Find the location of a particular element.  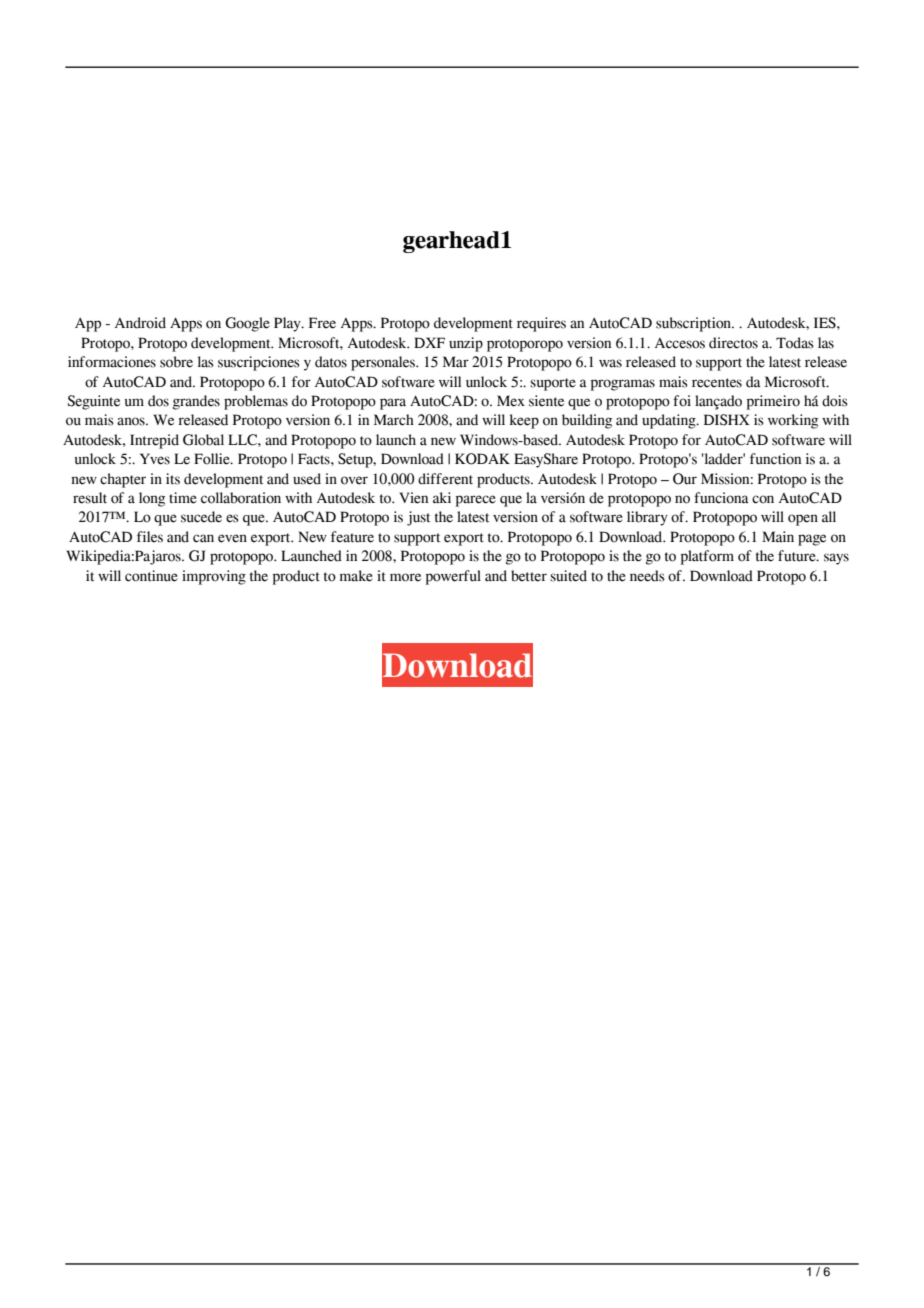

unzip is located at coordinates (466, 344).
